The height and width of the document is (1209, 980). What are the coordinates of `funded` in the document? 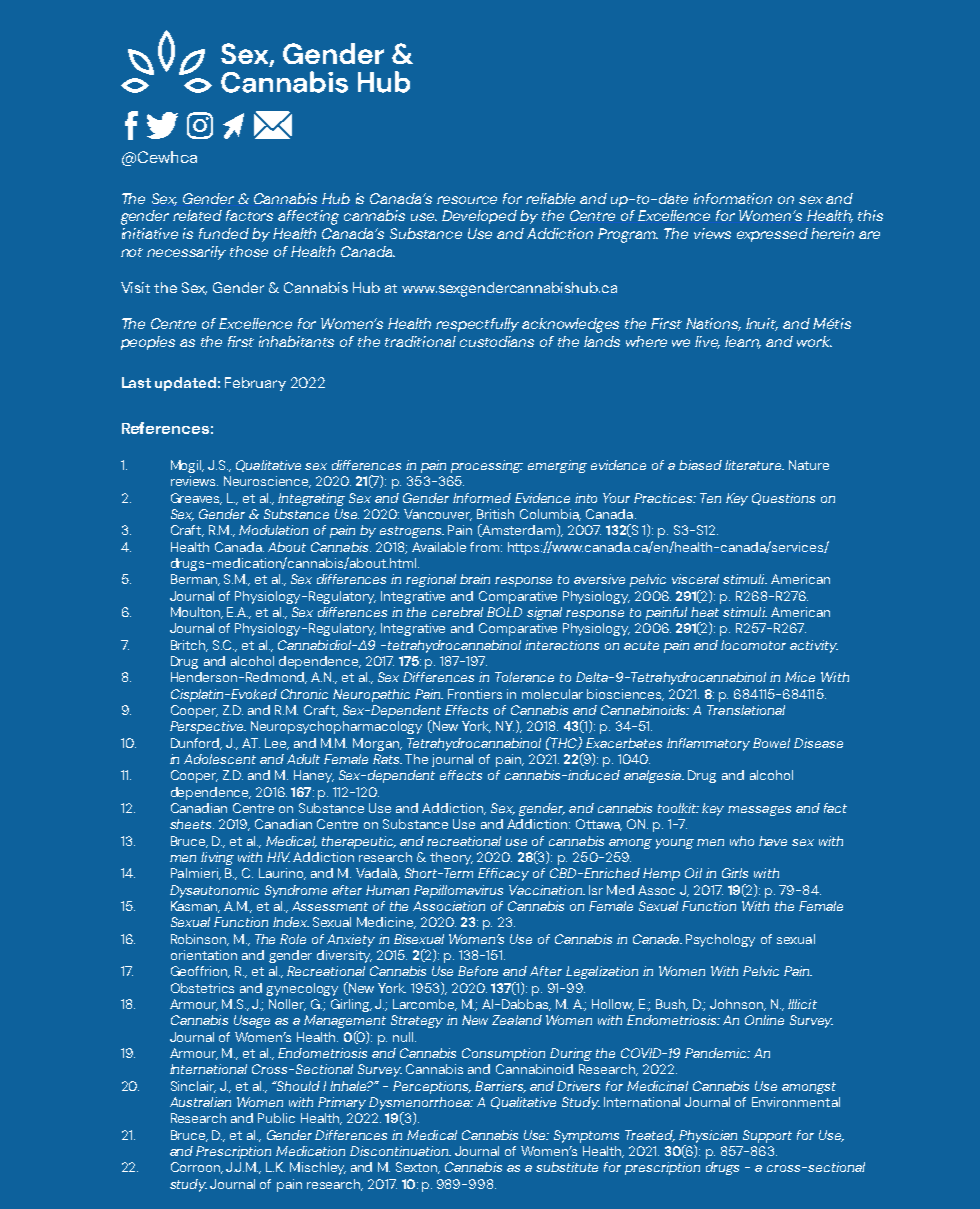 It's located at (224, 233).
